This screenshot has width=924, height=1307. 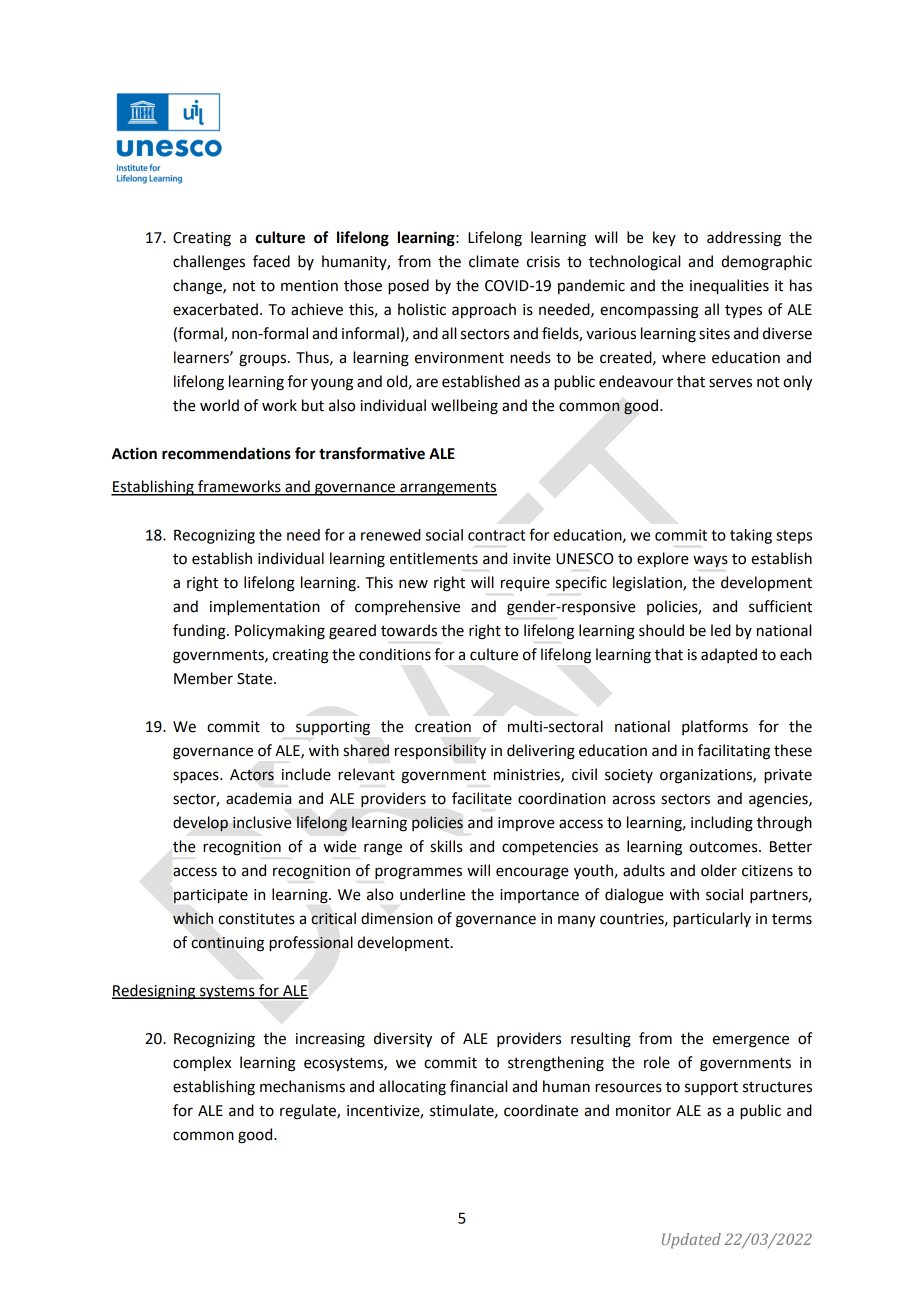 What do you see at coordinates (200, 632) in the screenshot?
I see `funding` at bounding box center [200, 632].
